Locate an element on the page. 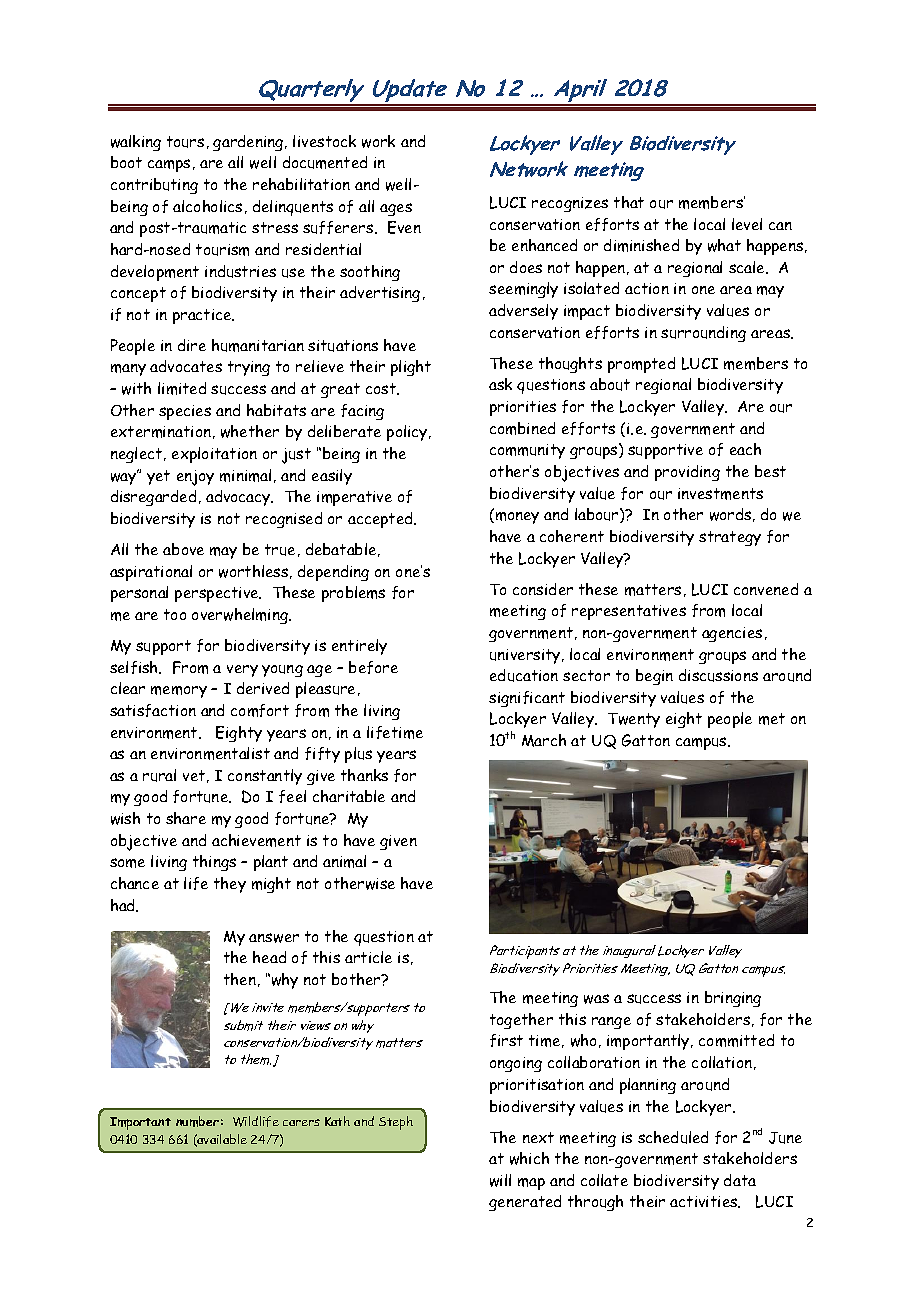 The width and height of the page is (924, 1308). ages is located at coordinates (396, 209).
